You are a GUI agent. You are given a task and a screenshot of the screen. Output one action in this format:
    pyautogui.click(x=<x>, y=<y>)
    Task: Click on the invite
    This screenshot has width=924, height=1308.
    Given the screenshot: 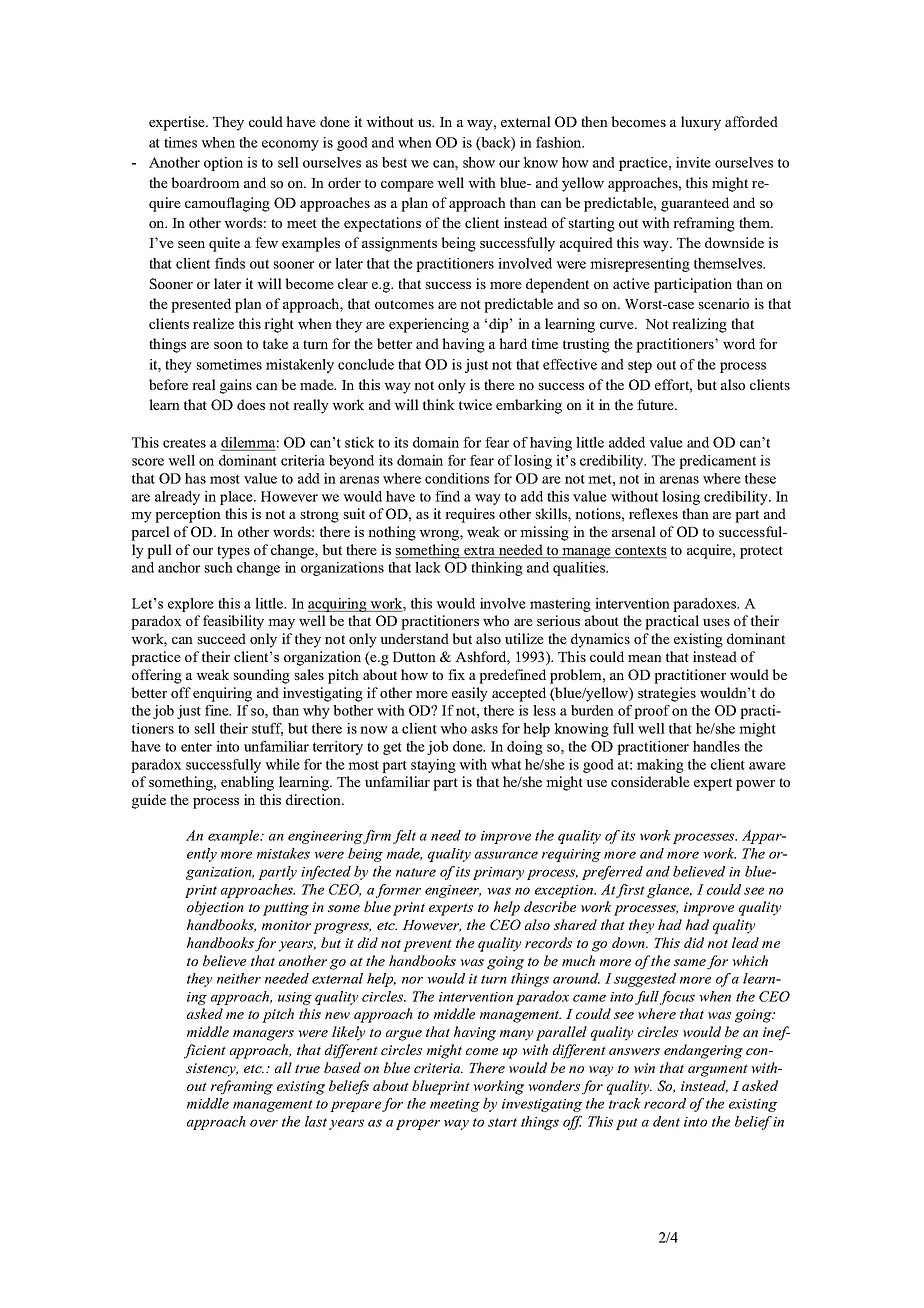 What is the action you would take?
    pyautogui.click(x=693, y=162)
